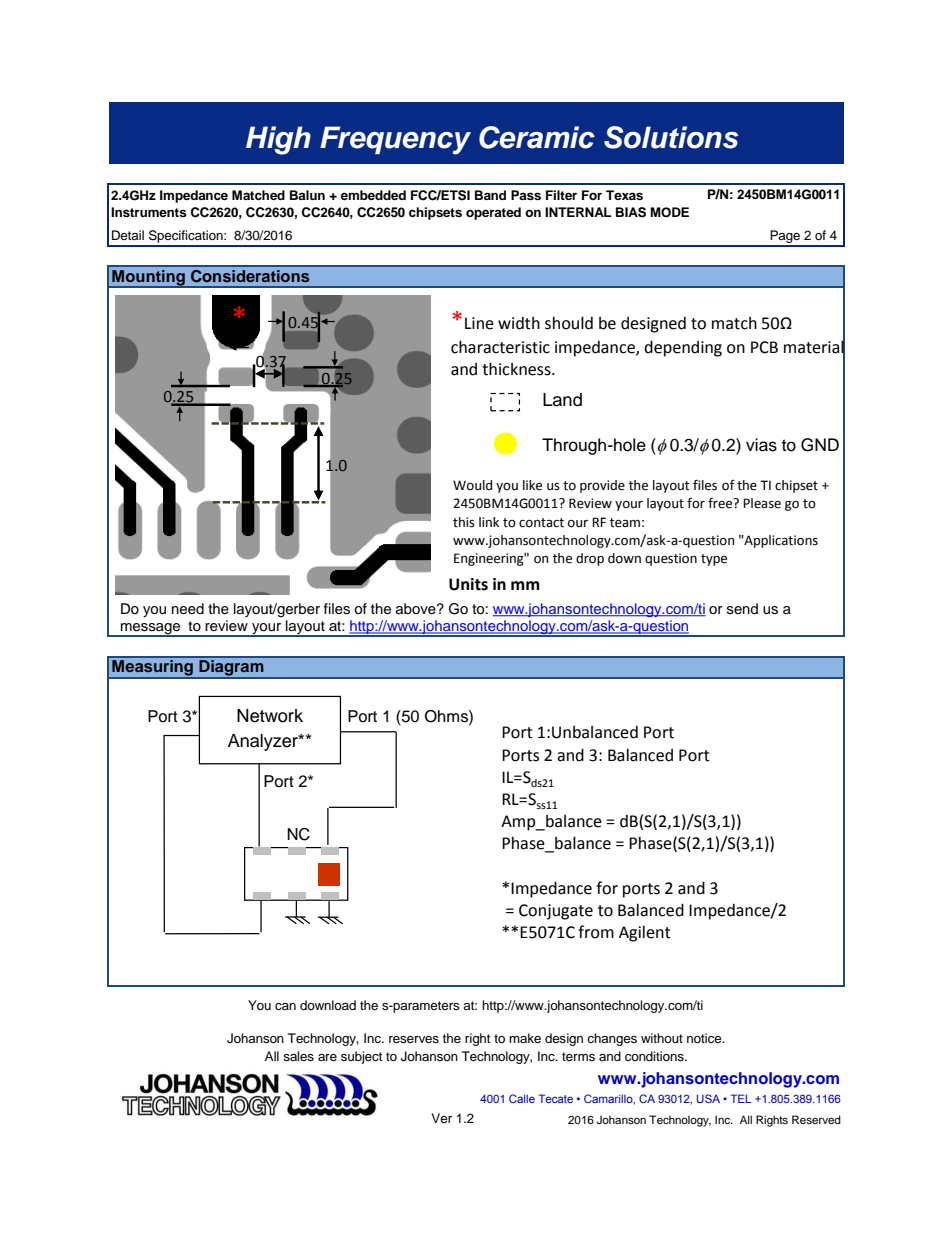  Describe the element at coordinates (671, 137) in the screenshot. I see `Solutions` at that location.
